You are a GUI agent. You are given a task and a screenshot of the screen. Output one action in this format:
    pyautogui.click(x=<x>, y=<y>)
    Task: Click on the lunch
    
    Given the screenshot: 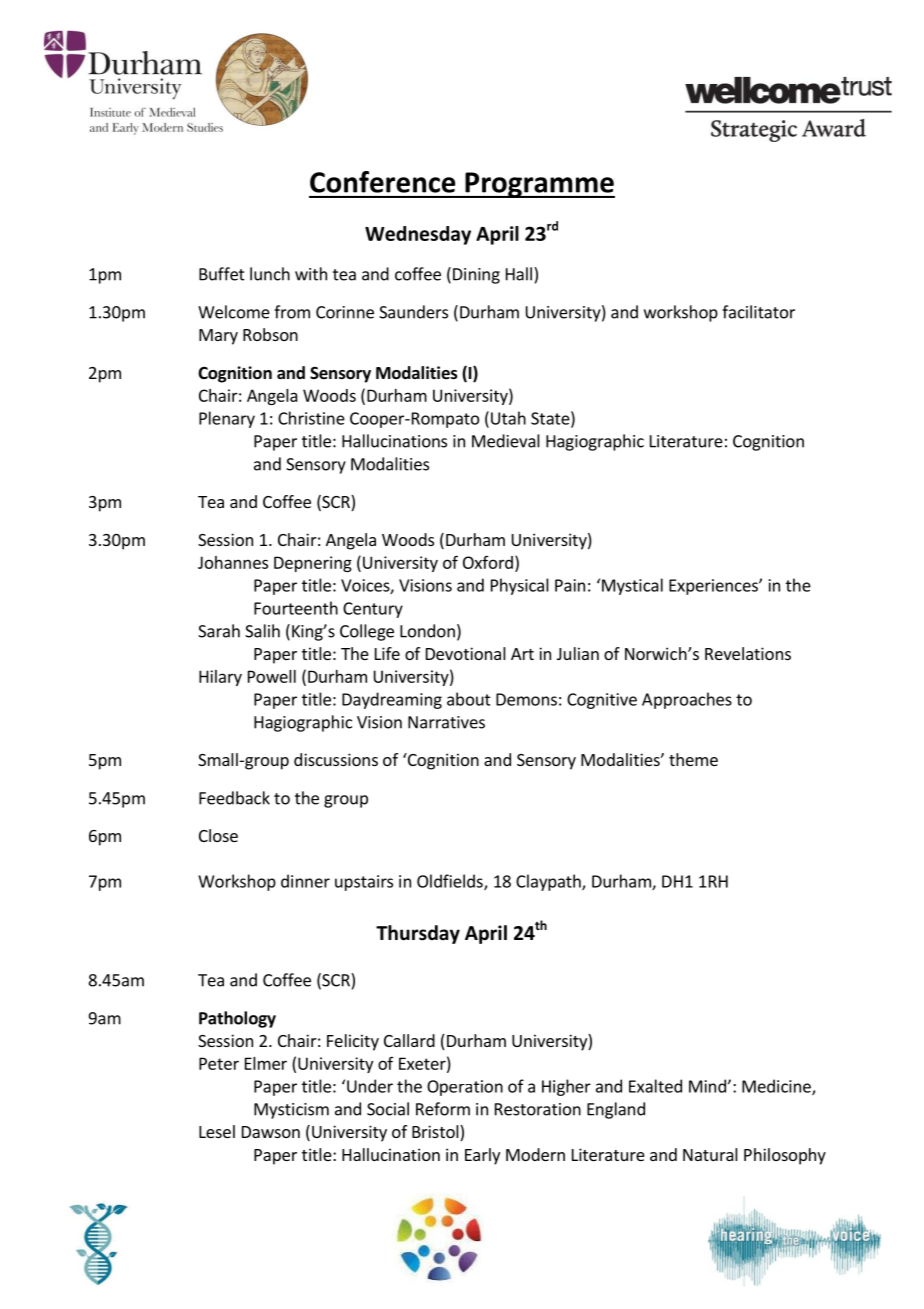 What is the action you would take?
    pyautogui.click(x=270, y=274)
